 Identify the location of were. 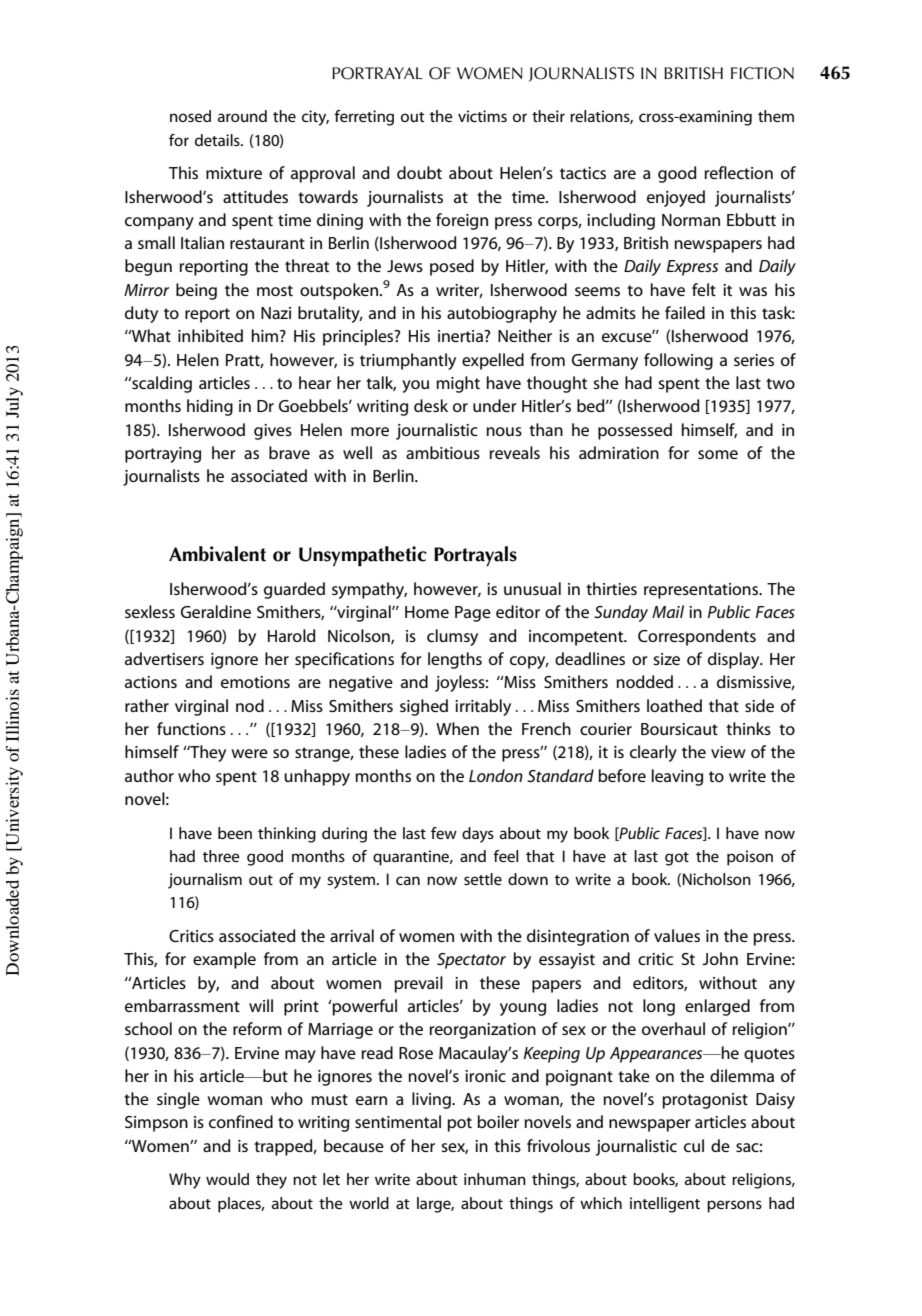
(249, 753).
